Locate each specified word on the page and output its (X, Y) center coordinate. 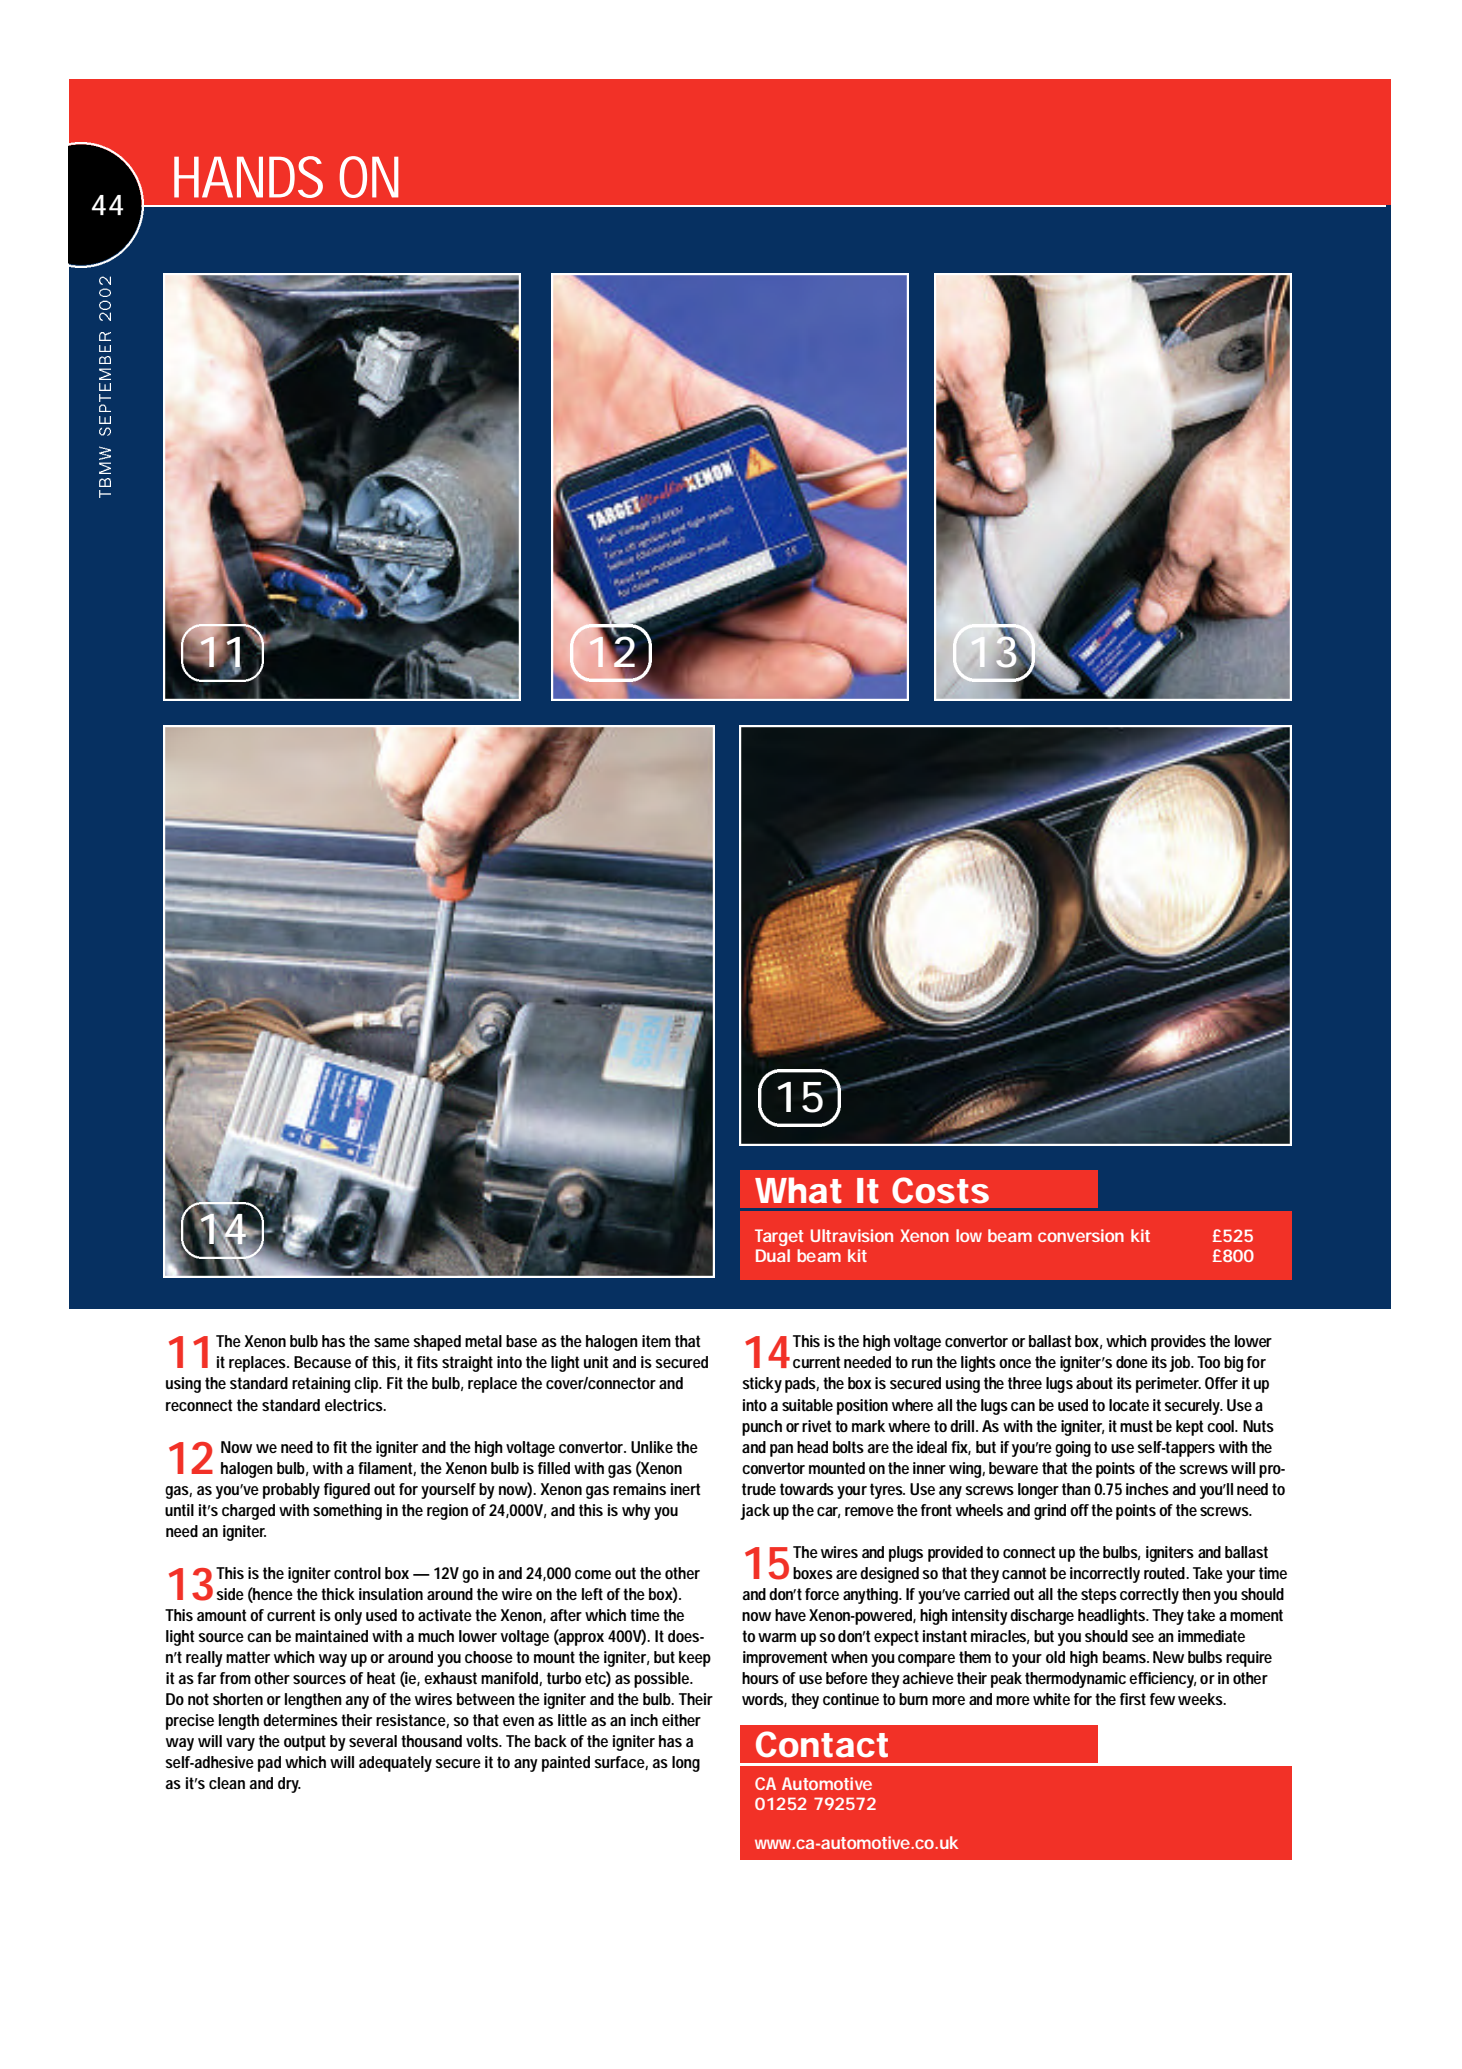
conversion (1081, 1235)
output (305, 1743)
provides (1178, 1343)
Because (322, 1362)
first (1133, 1699)
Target (779, 1237)
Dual (773, 1255)
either (681, 1720)
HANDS (248, 177)
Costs (940, 1190)
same (392, 1342)
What (798, 1190)
